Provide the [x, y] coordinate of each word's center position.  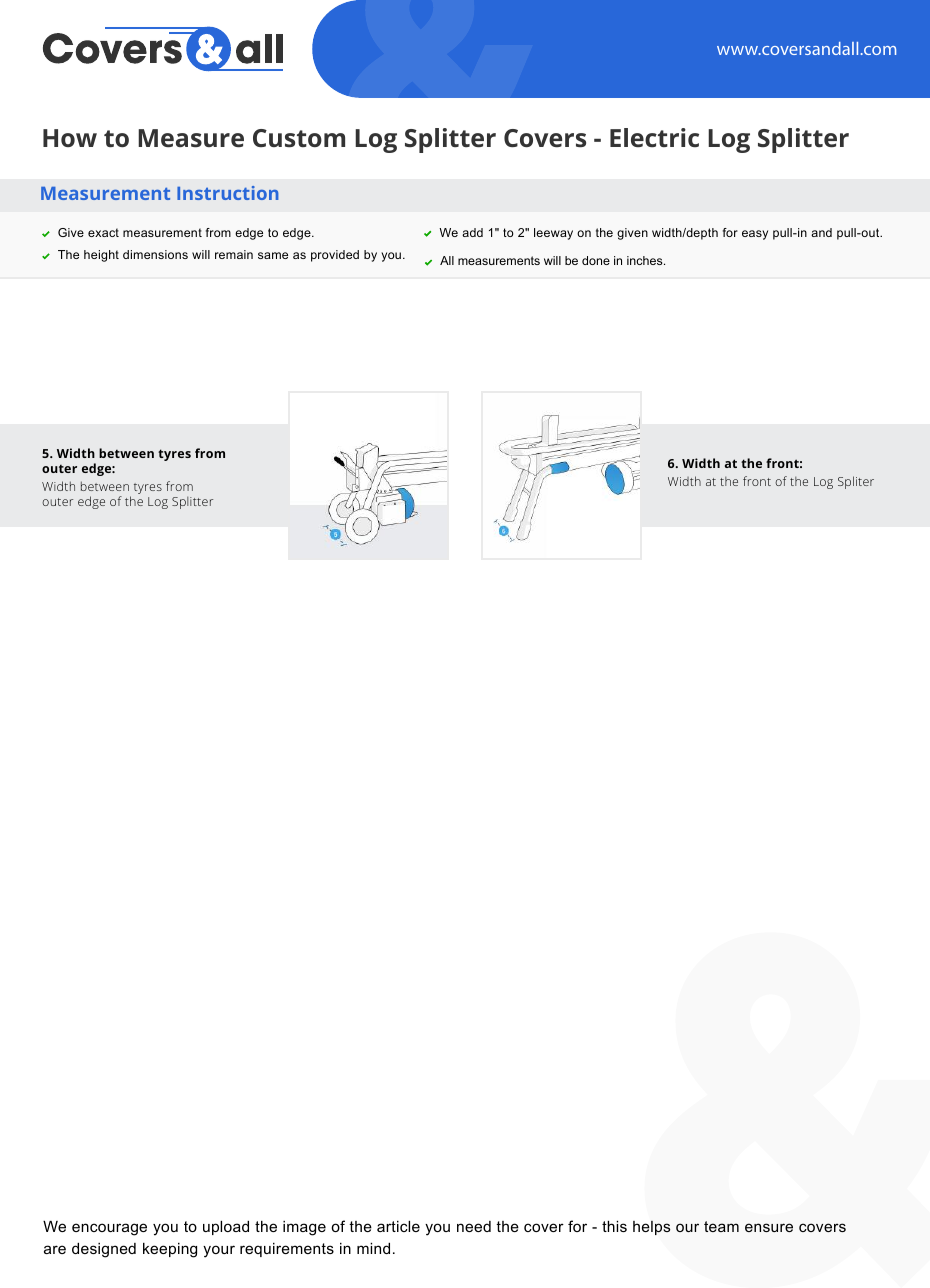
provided [335, 256]
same [273, 255]
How [70, 138]
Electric [654, 137]
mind [373, 1248]
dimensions [155, 254]
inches [646, 260]
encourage [109, 1229]
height [101, 256]
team [721, 1226]
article [398, 1226]
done [596, 260]
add [472, 232]
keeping [170, 1250]
